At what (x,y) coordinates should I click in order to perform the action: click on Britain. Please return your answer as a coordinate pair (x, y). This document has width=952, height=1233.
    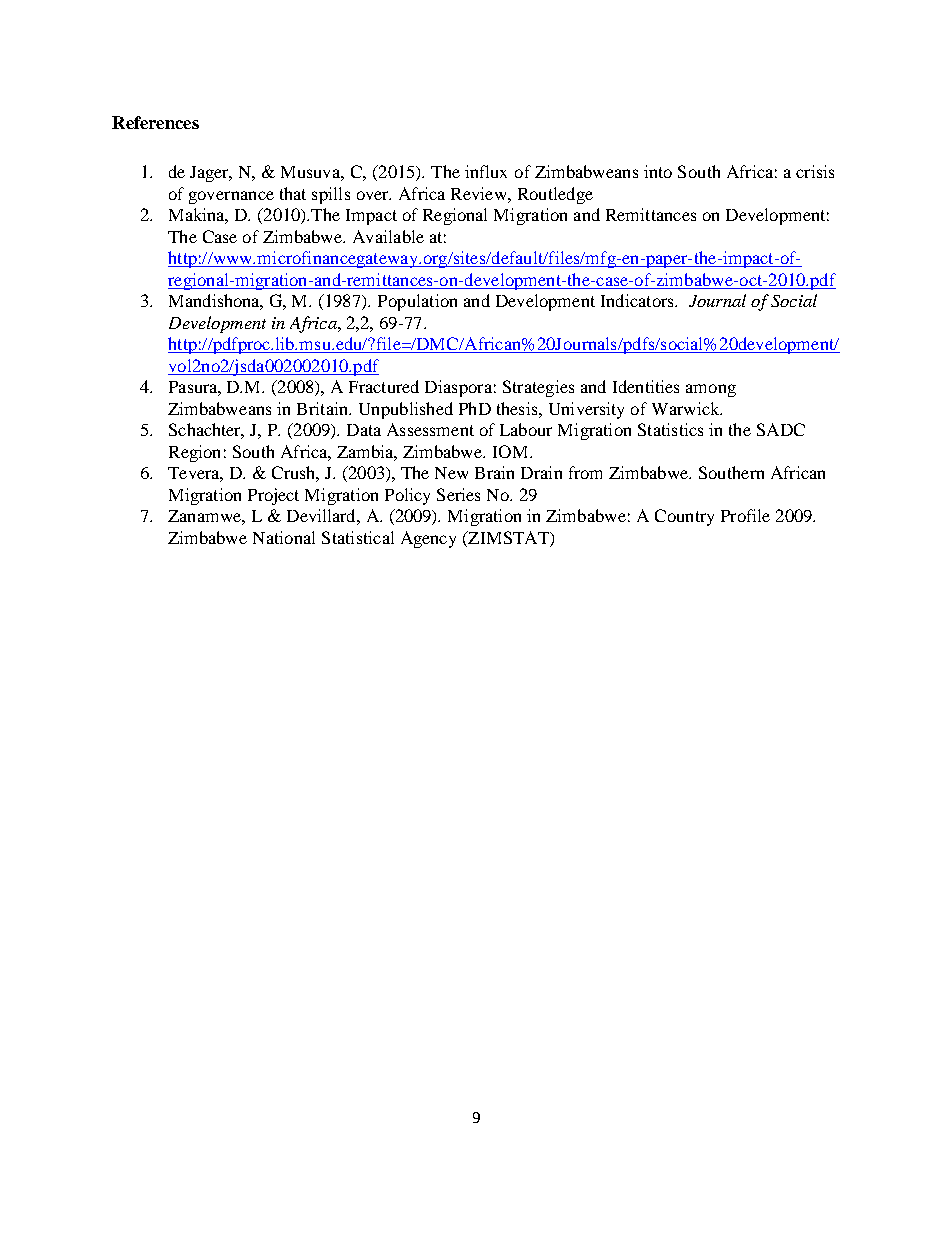
    Looking at the image, I should click on (323, 408).
